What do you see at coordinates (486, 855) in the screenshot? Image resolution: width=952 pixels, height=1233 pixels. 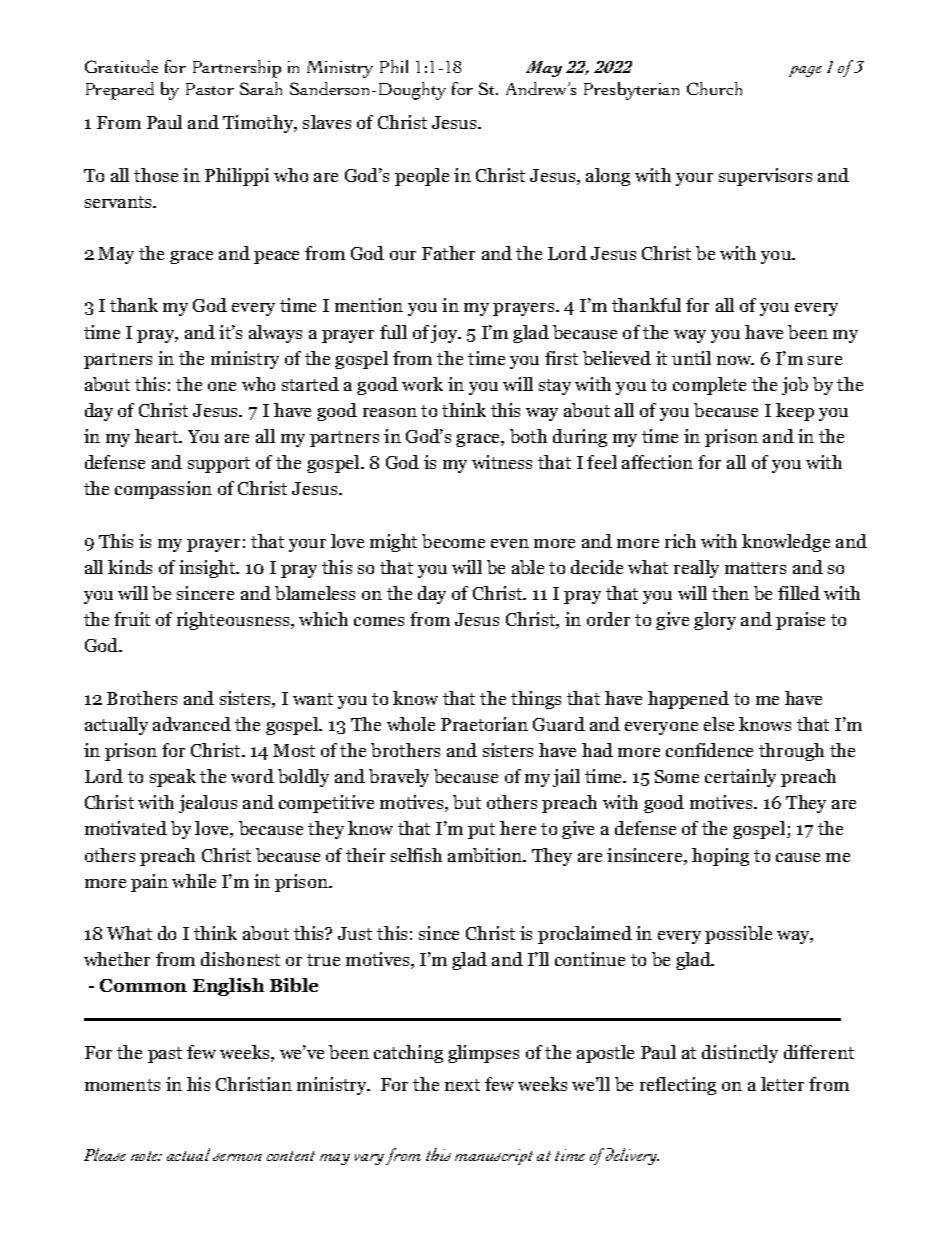 I see `ambition` at bounding box center [486, 855].
